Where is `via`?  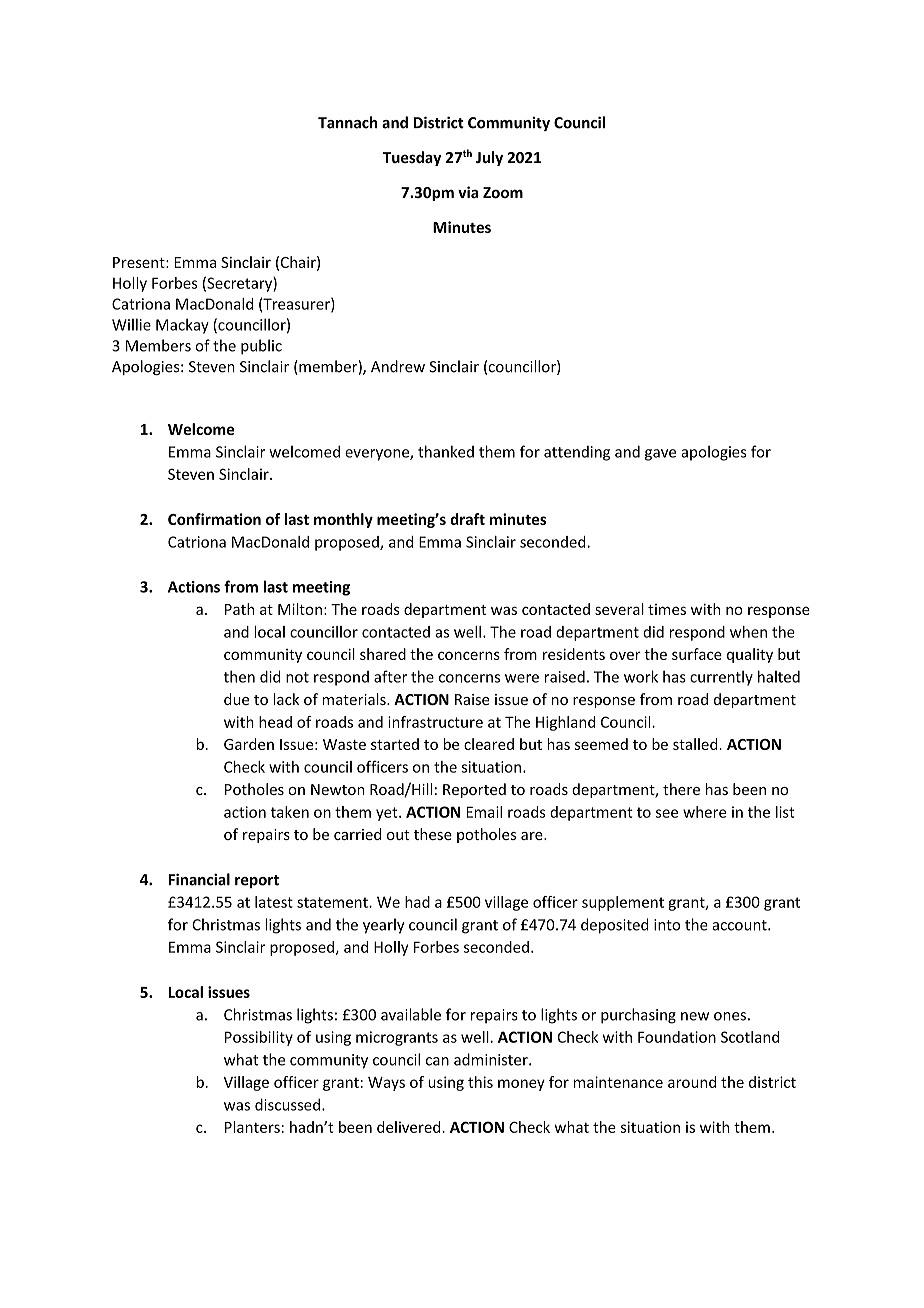 via is located at coordinates (468, 192).
